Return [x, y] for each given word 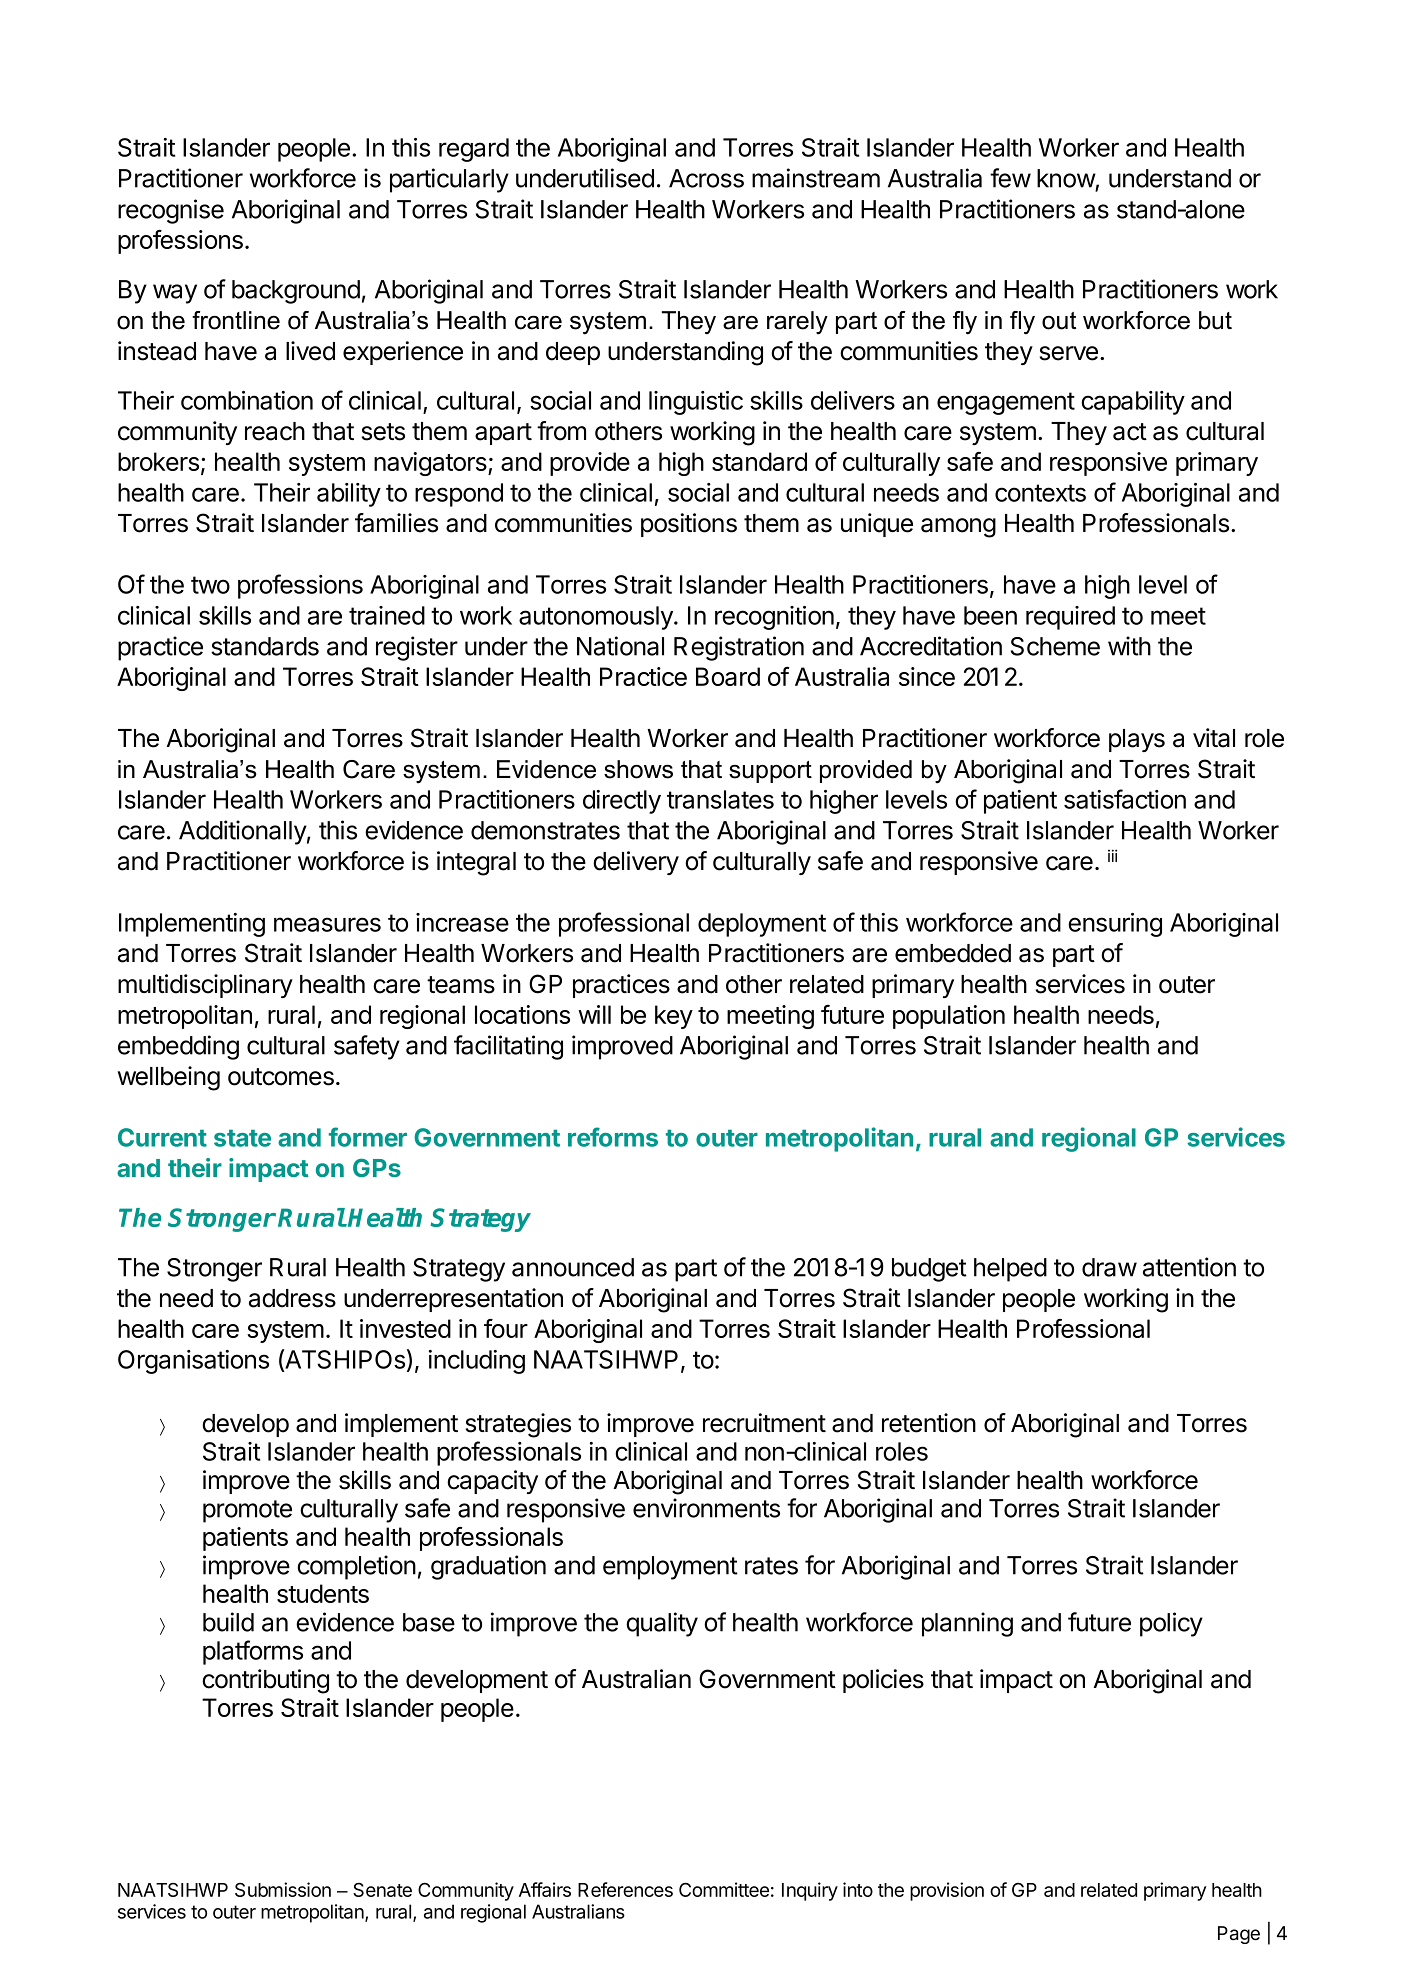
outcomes [281, 1077]
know [1066, 178]
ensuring [1115, 925]
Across [706, 178]
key [674, 1017]
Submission [283, 1889]
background [296, 292]
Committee [724, 1889]
